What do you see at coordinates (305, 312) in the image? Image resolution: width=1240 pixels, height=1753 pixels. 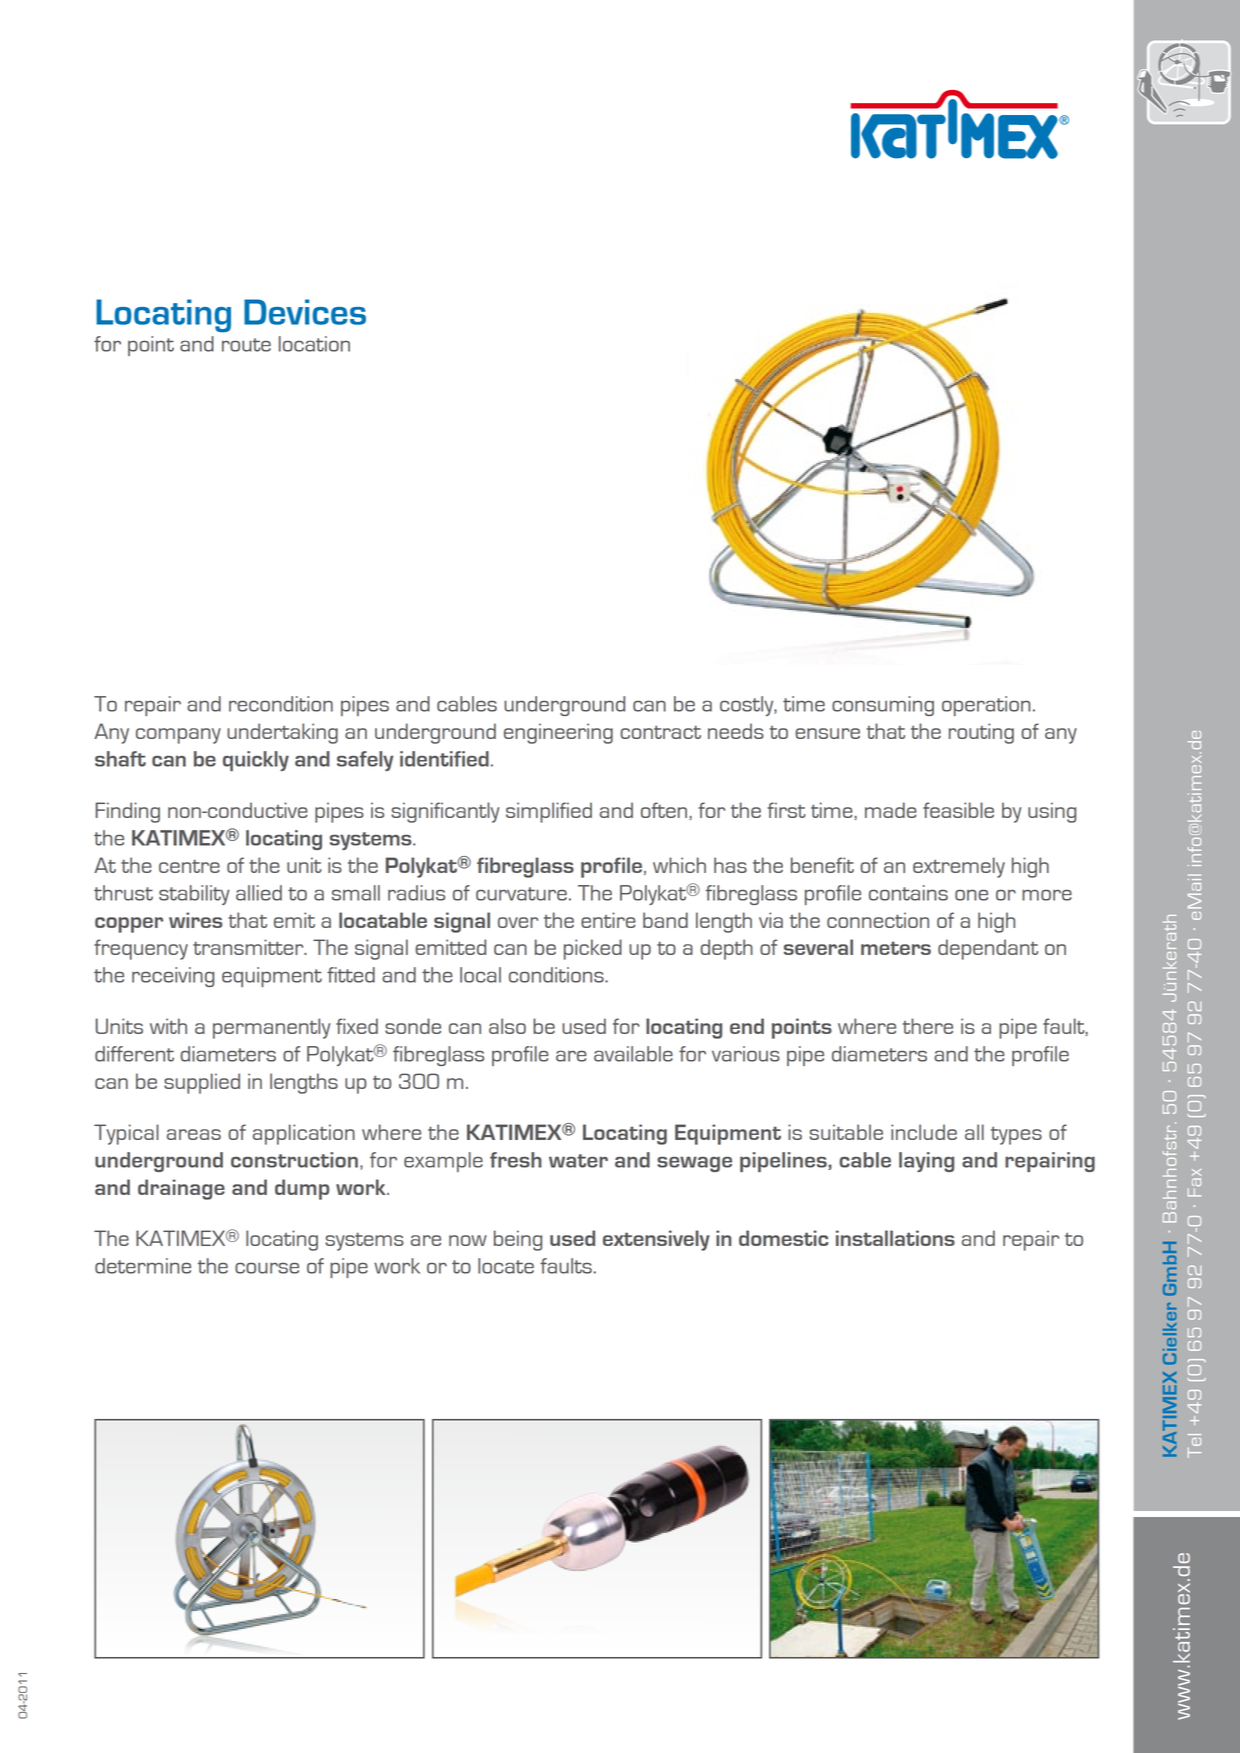 I see `Devices` at bounding box center [305, 312].
